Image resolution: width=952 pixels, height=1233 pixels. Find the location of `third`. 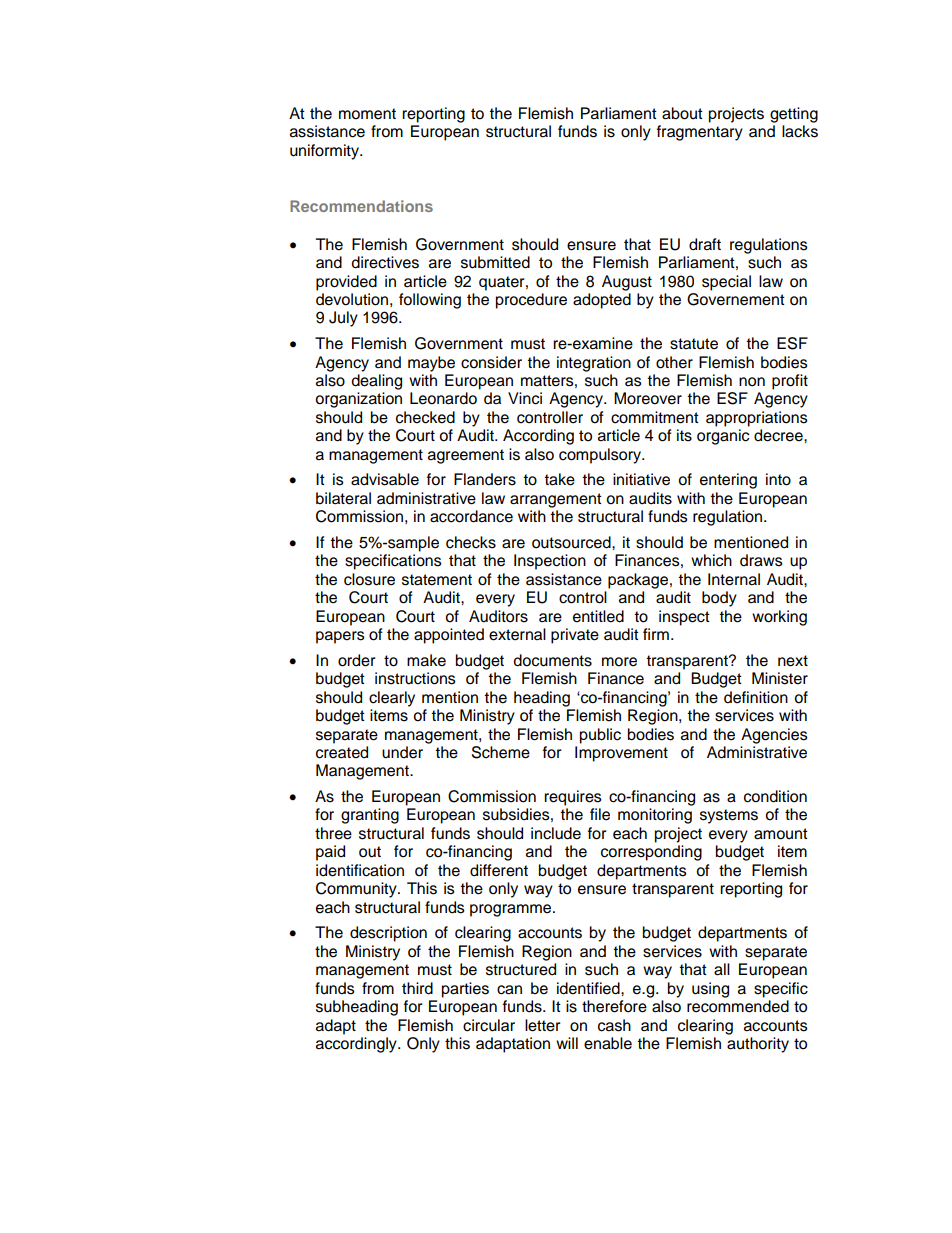

third is located at coordinates (417, 988).
